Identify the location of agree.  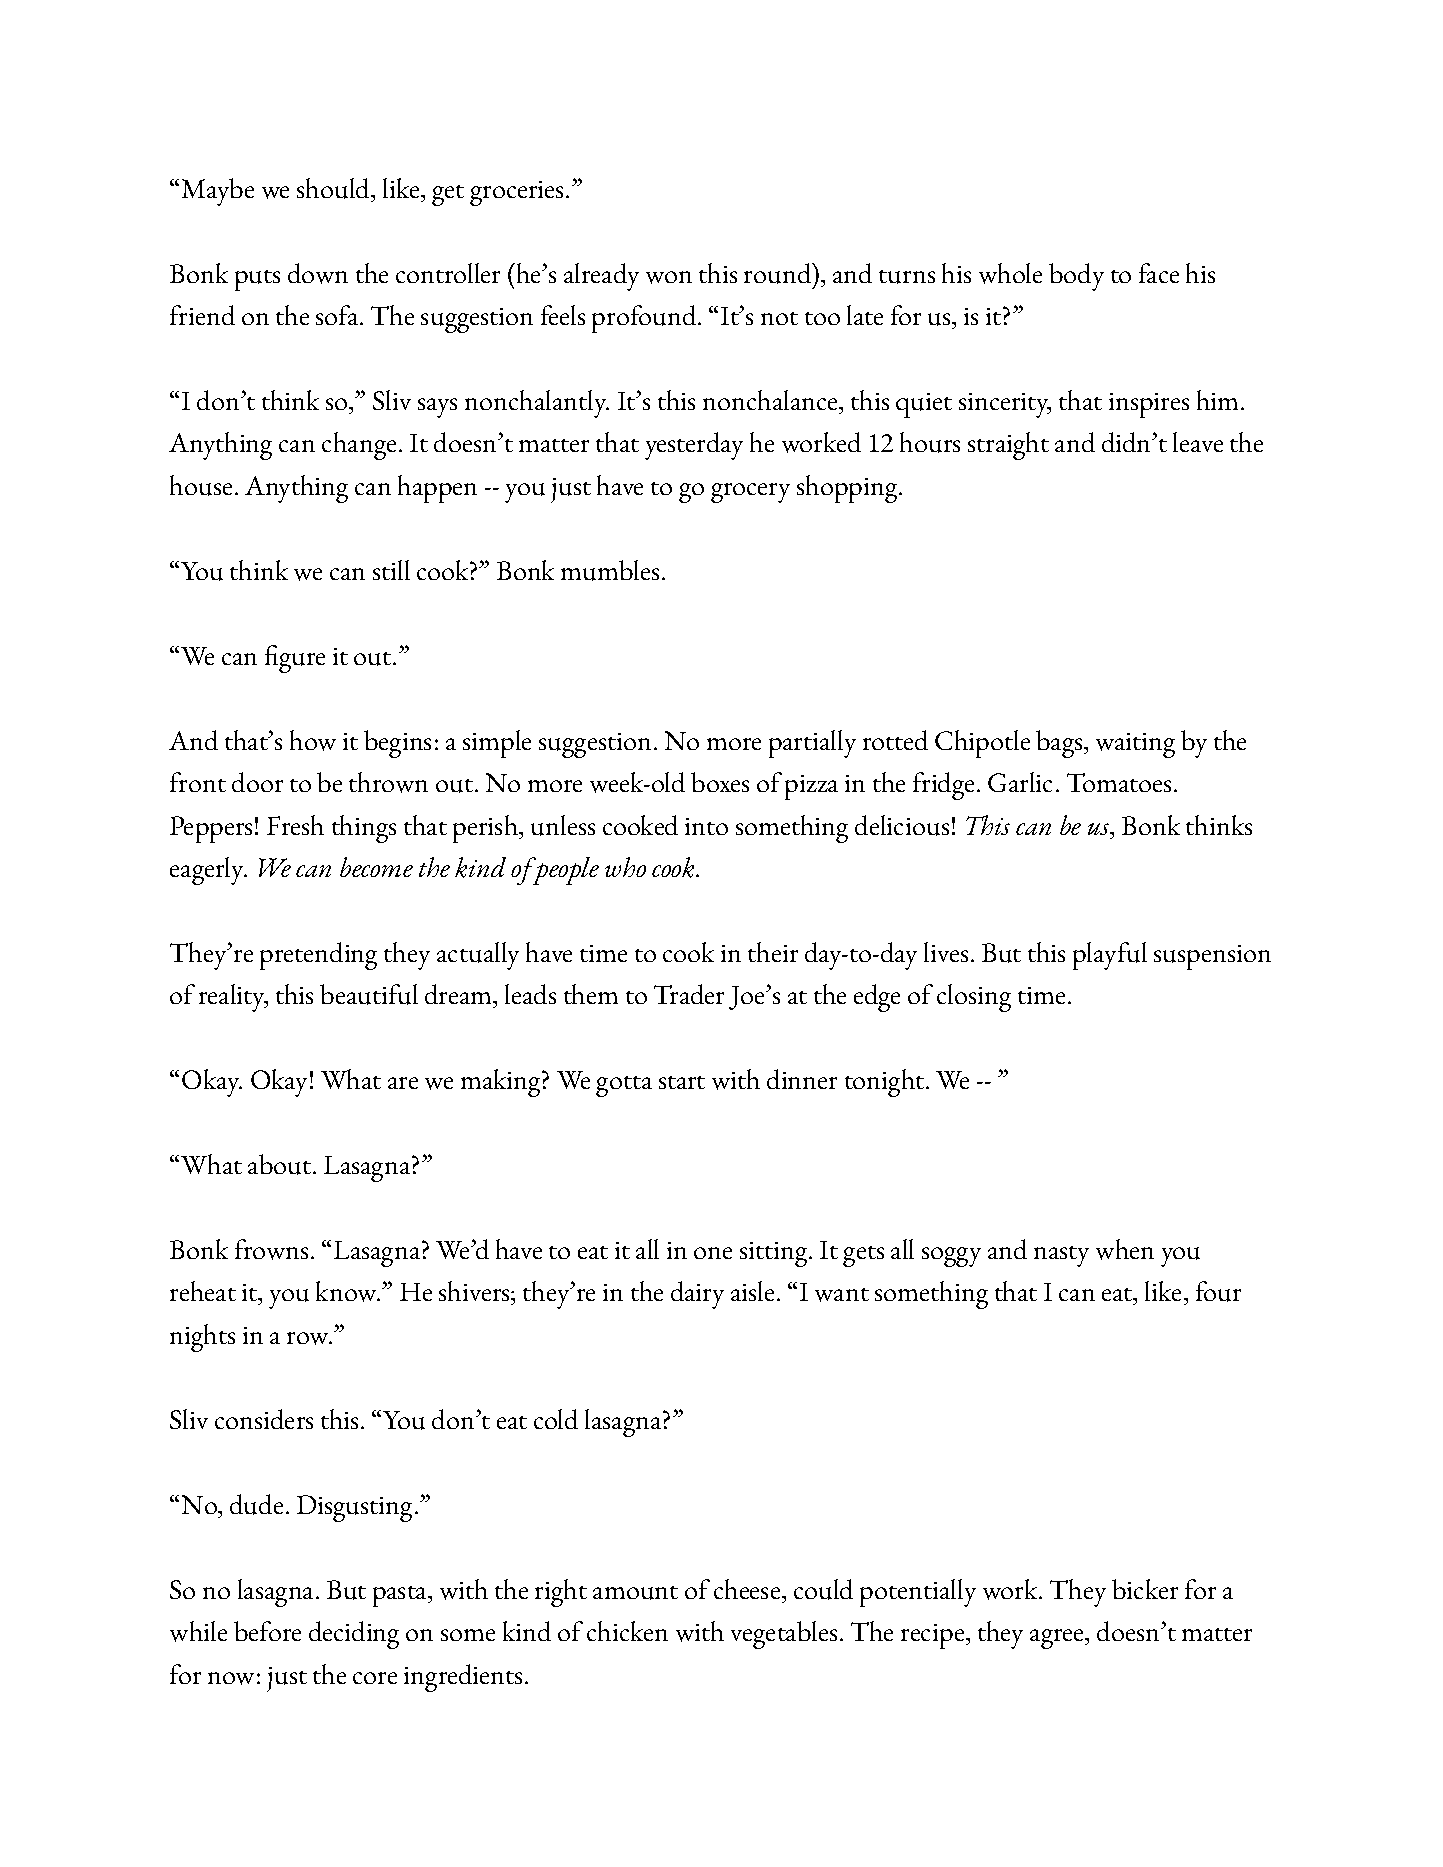
(1058, 1639).
